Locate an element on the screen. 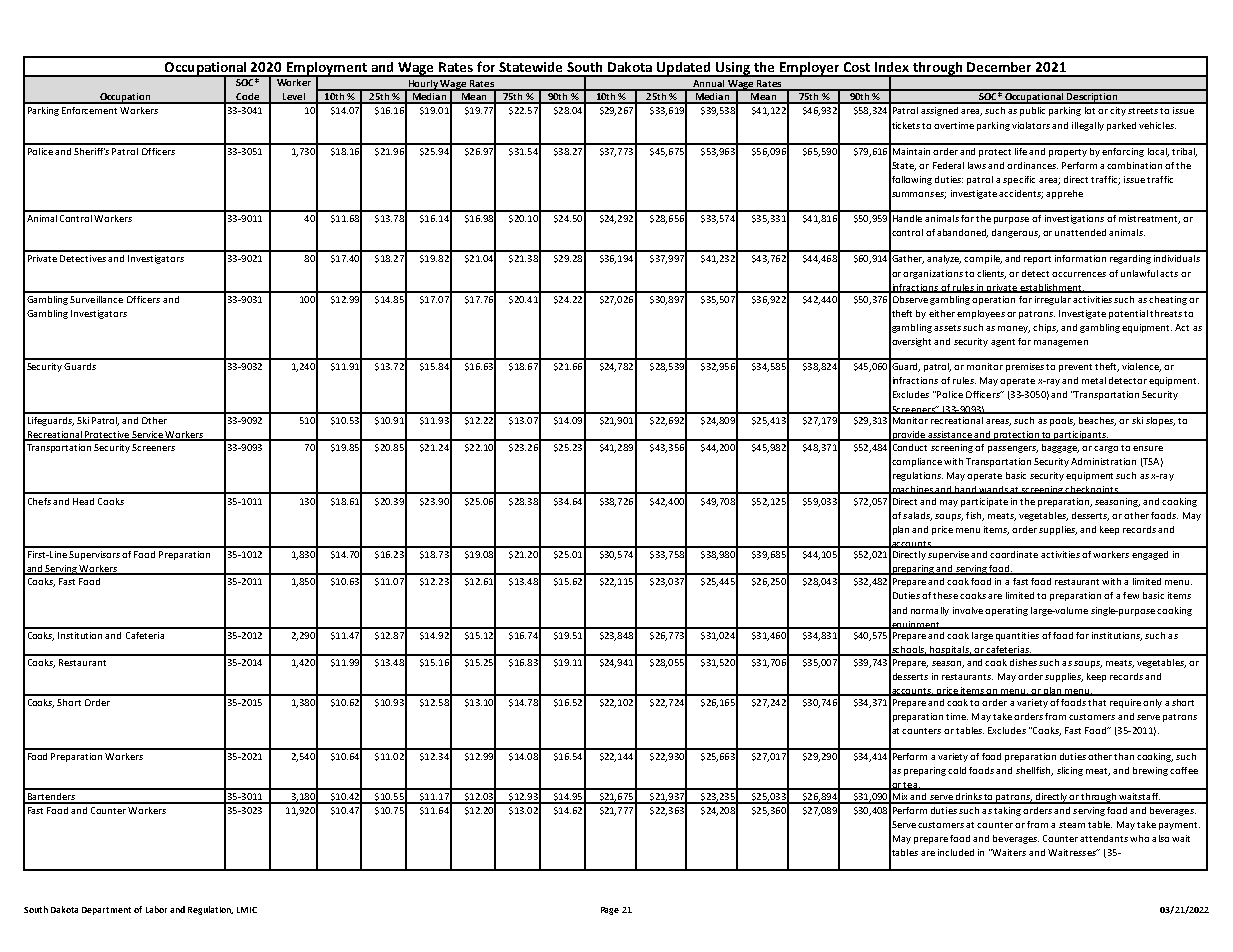 This screenshot has width=1233, height=952. Head is located at coordinates (83, 501).
